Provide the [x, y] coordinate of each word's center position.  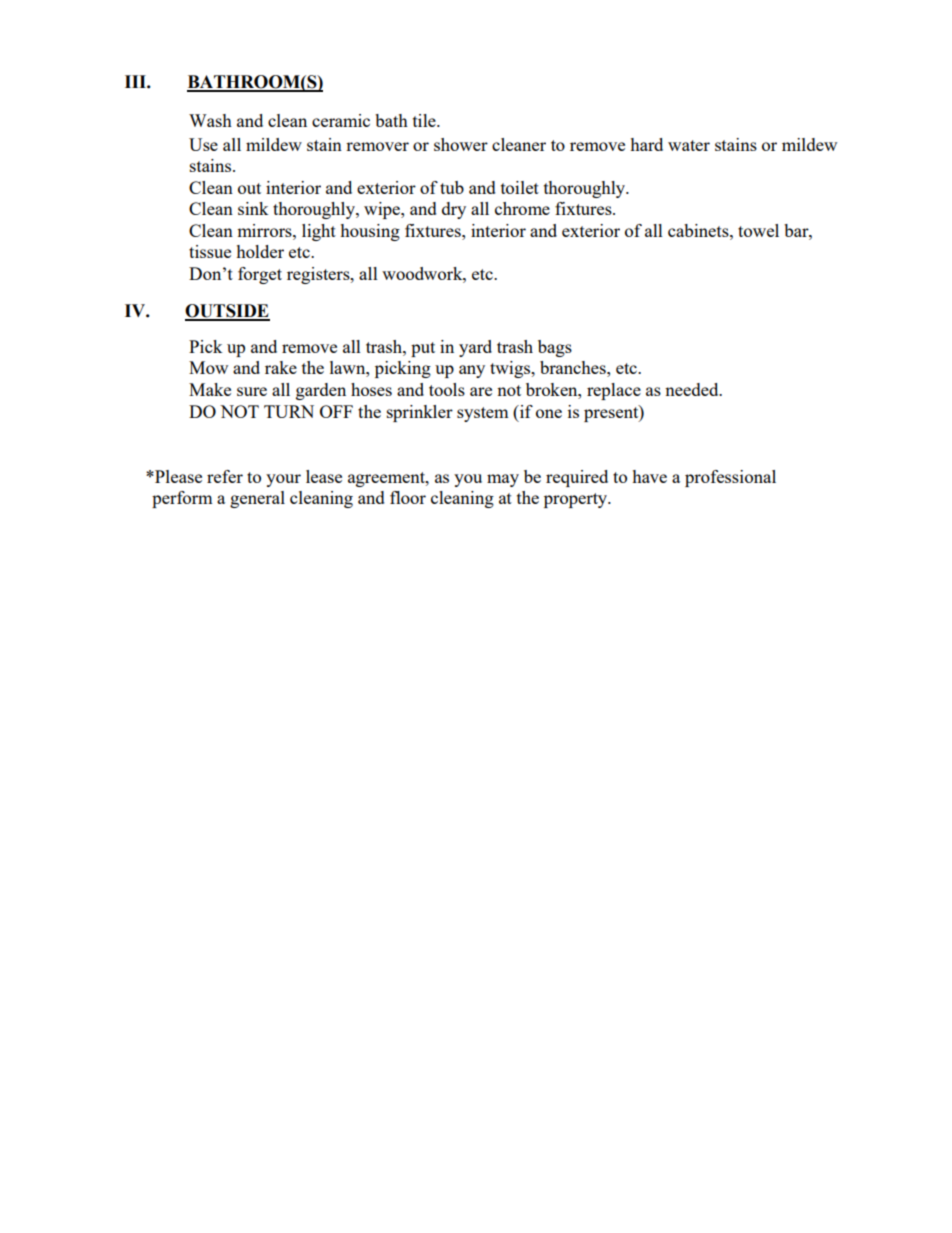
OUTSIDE [227, 312]
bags [555, 348]
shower [461, 144]
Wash [210, 120]
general [257, 499]
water [689, 145]
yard [475, 348]
